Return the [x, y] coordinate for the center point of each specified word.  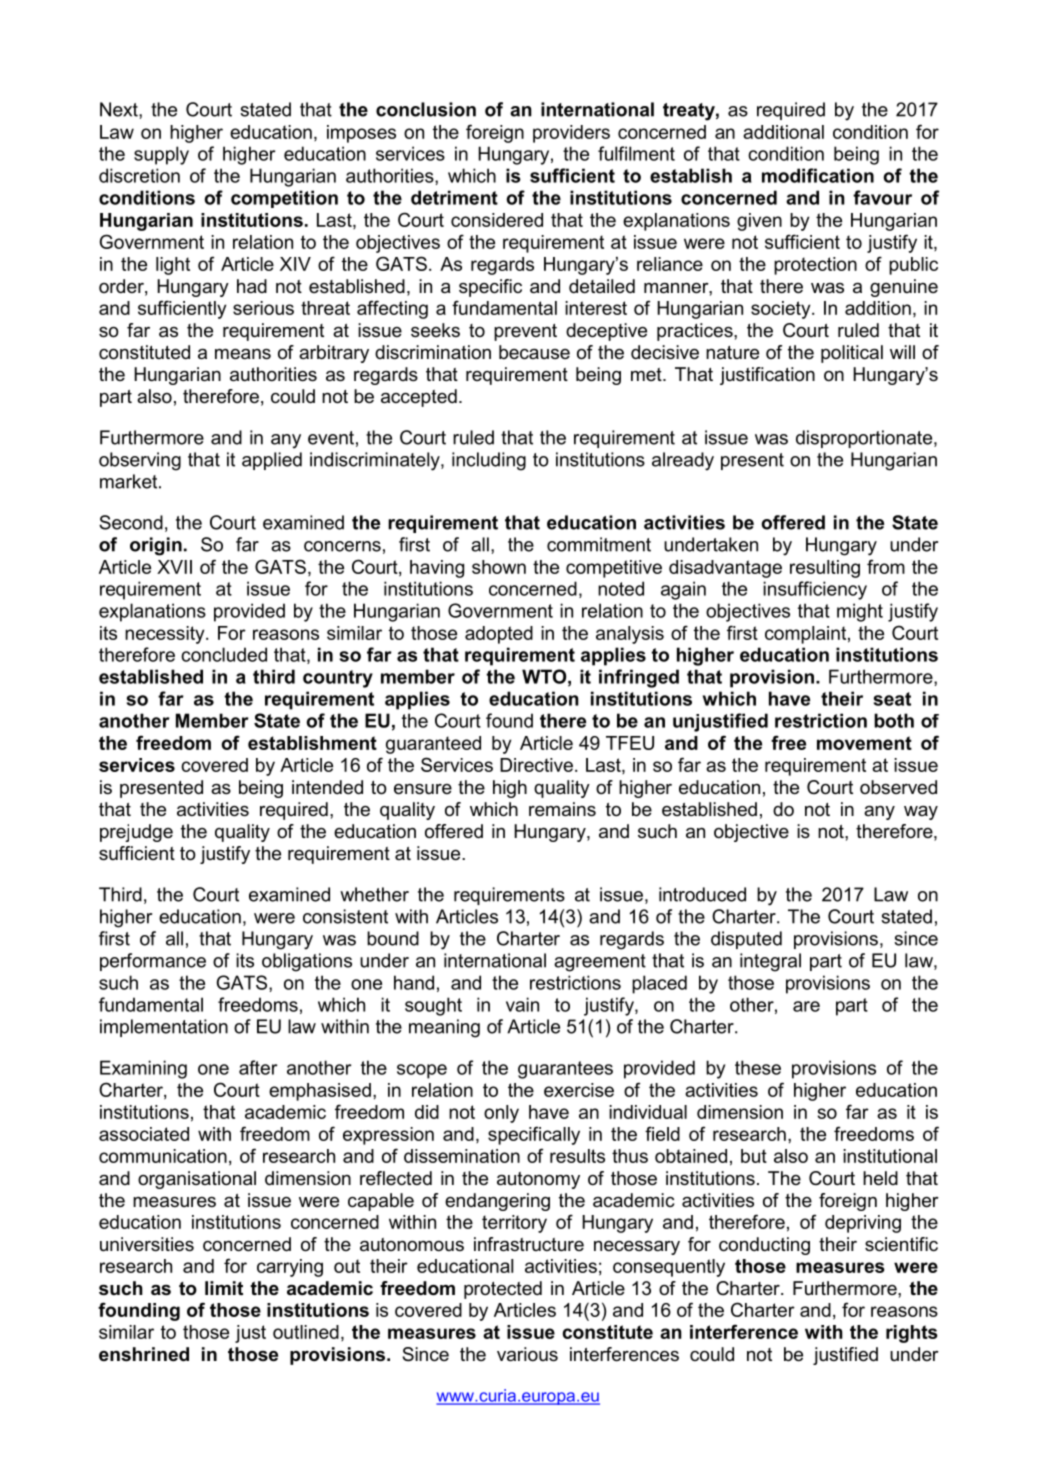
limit [224, 1288]
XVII [174, 567]
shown [499, 567]
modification [818, 175]
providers [571, 134]
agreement [600, 963]
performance [153, 962]
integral [770, 962]
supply [161, 155]
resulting [825, 569]
